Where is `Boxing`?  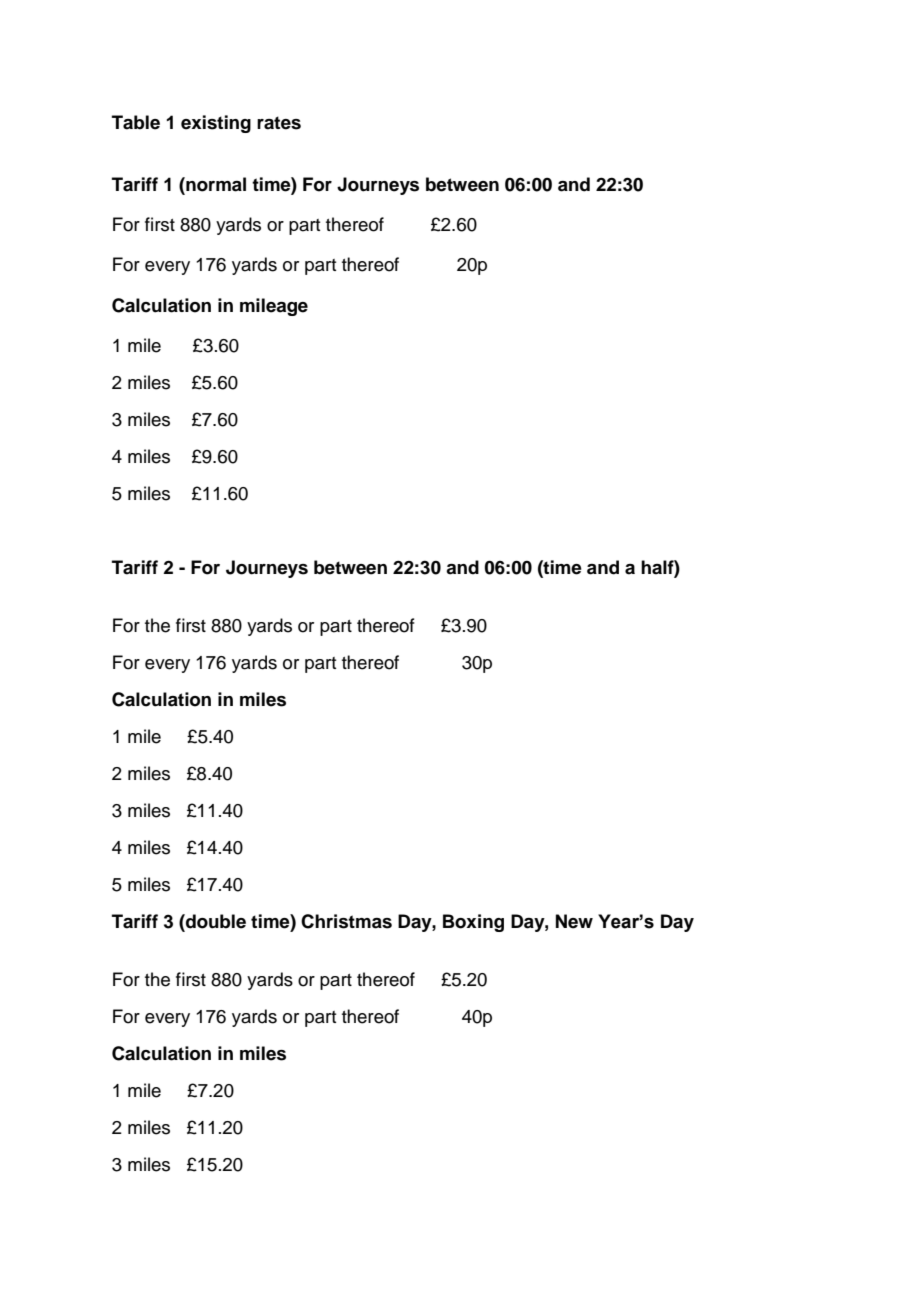 Boxing is located at coordinates (473, 923).
